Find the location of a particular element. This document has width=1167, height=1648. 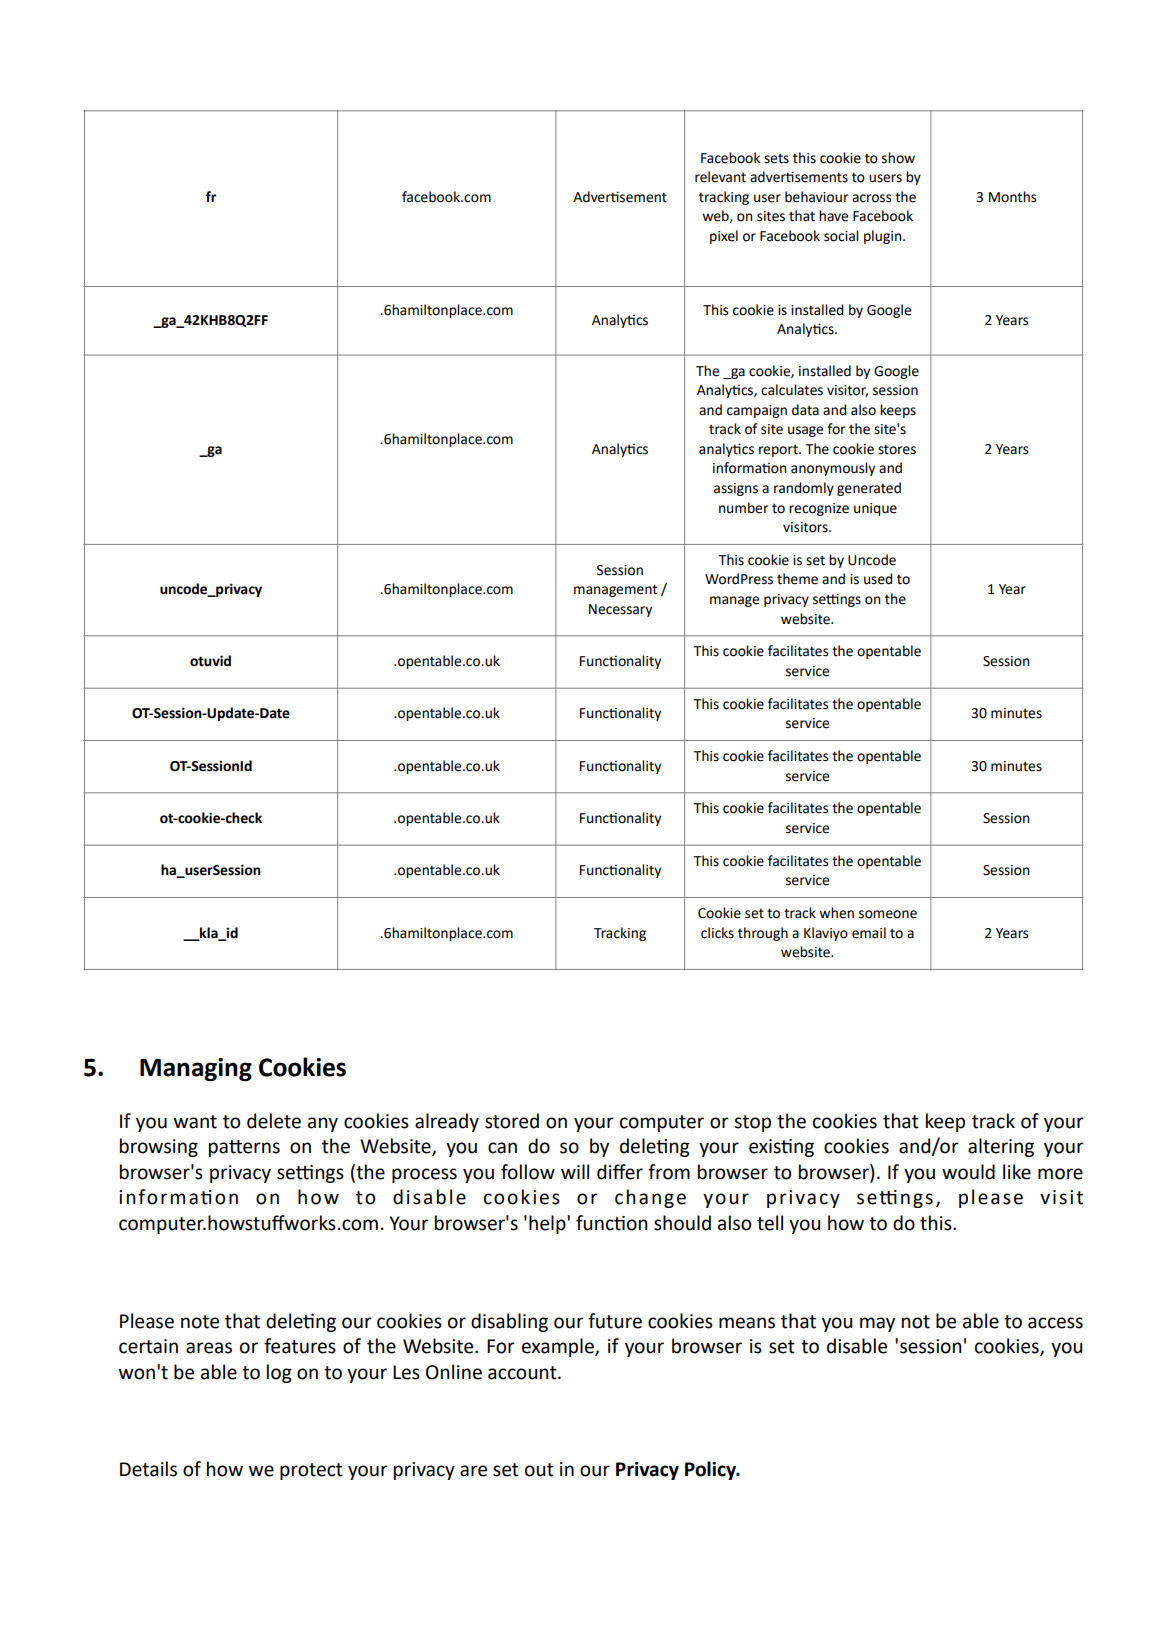

may is located at coordinates (877, 1324).
